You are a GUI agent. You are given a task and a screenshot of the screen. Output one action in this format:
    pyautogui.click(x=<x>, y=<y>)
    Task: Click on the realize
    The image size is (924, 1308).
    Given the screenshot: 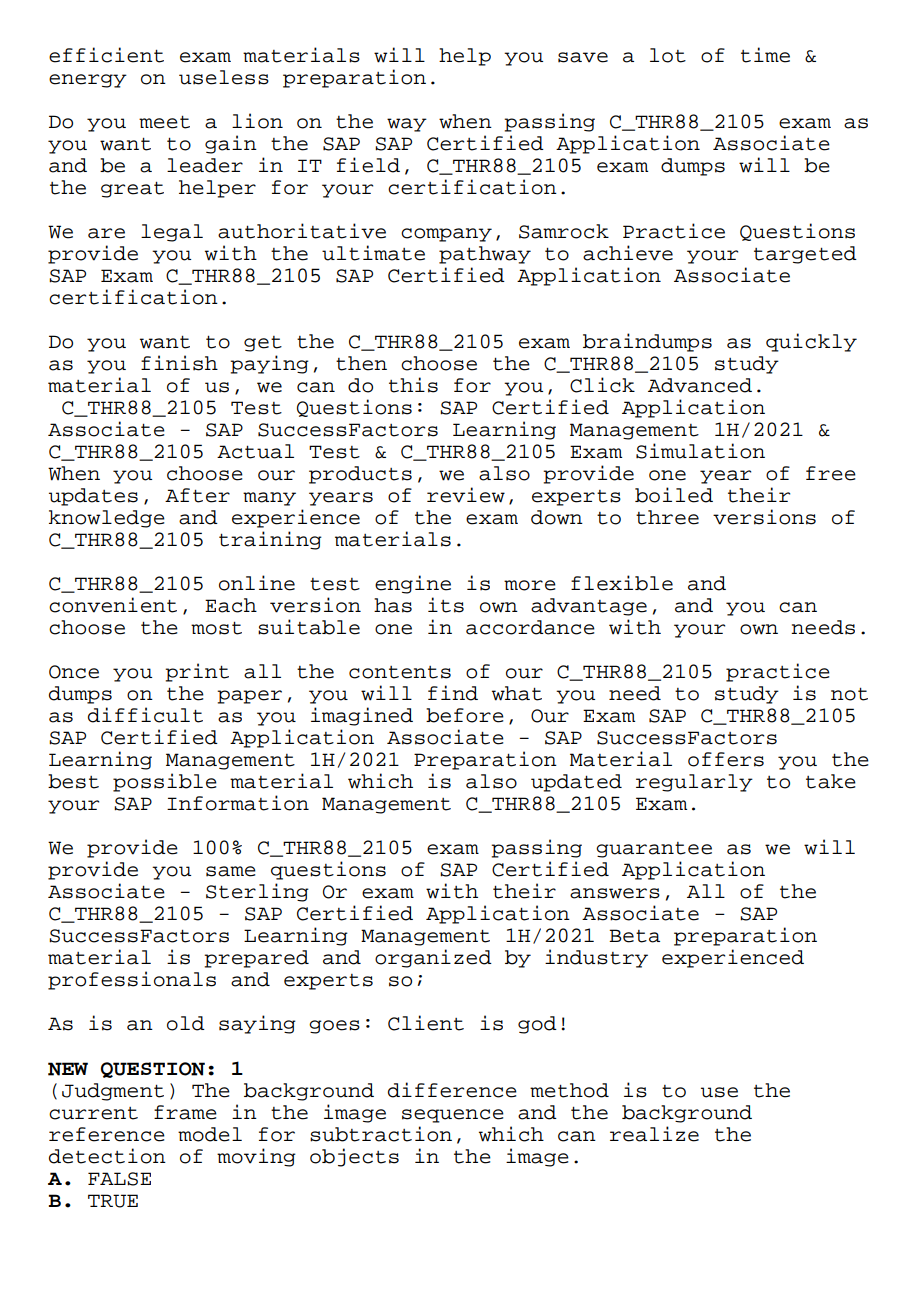 What is the action you would take?
    pyautogui.click(x=654, y=1134)
